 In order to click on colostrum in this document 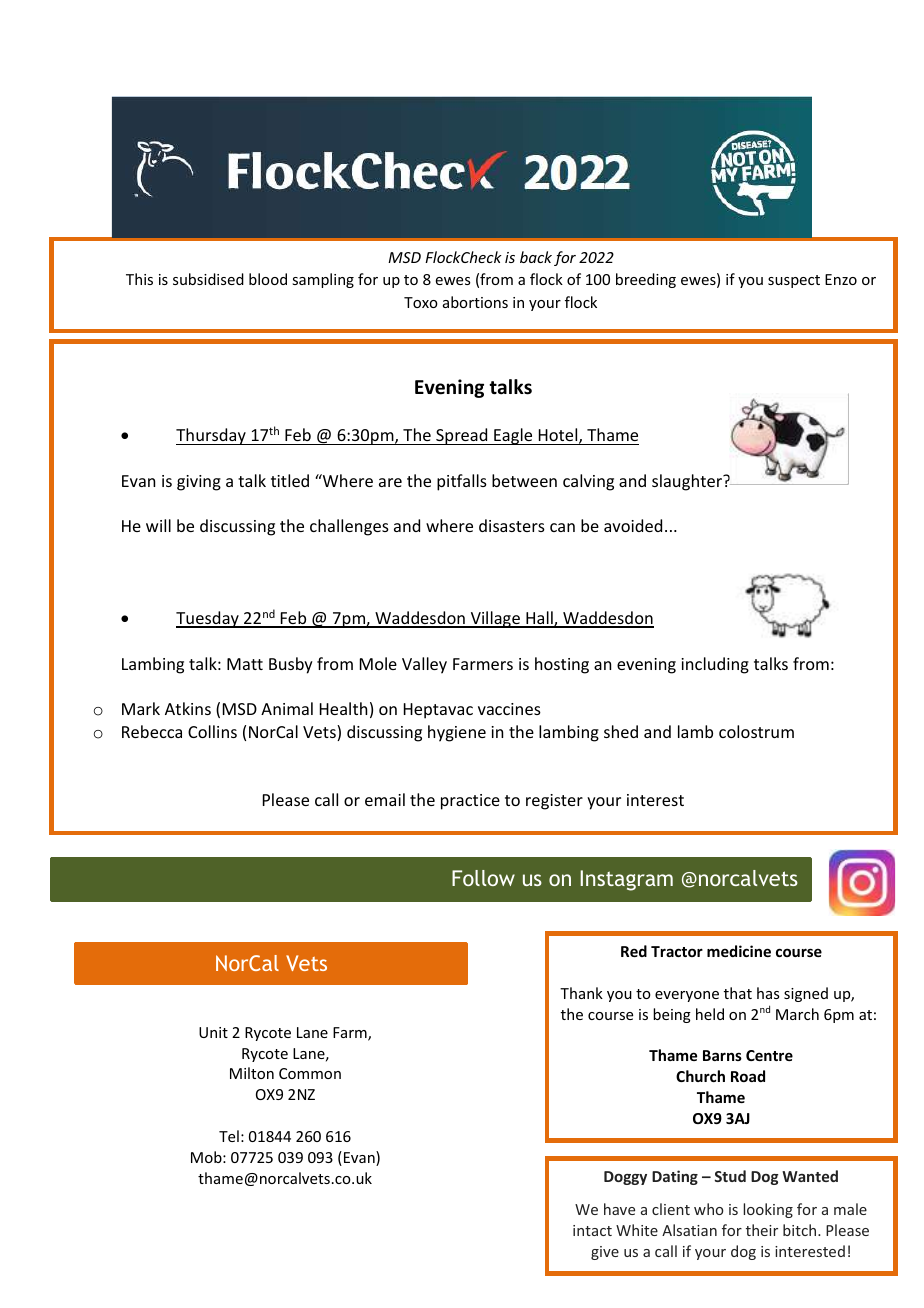, I will do `click(756, 731)`.
